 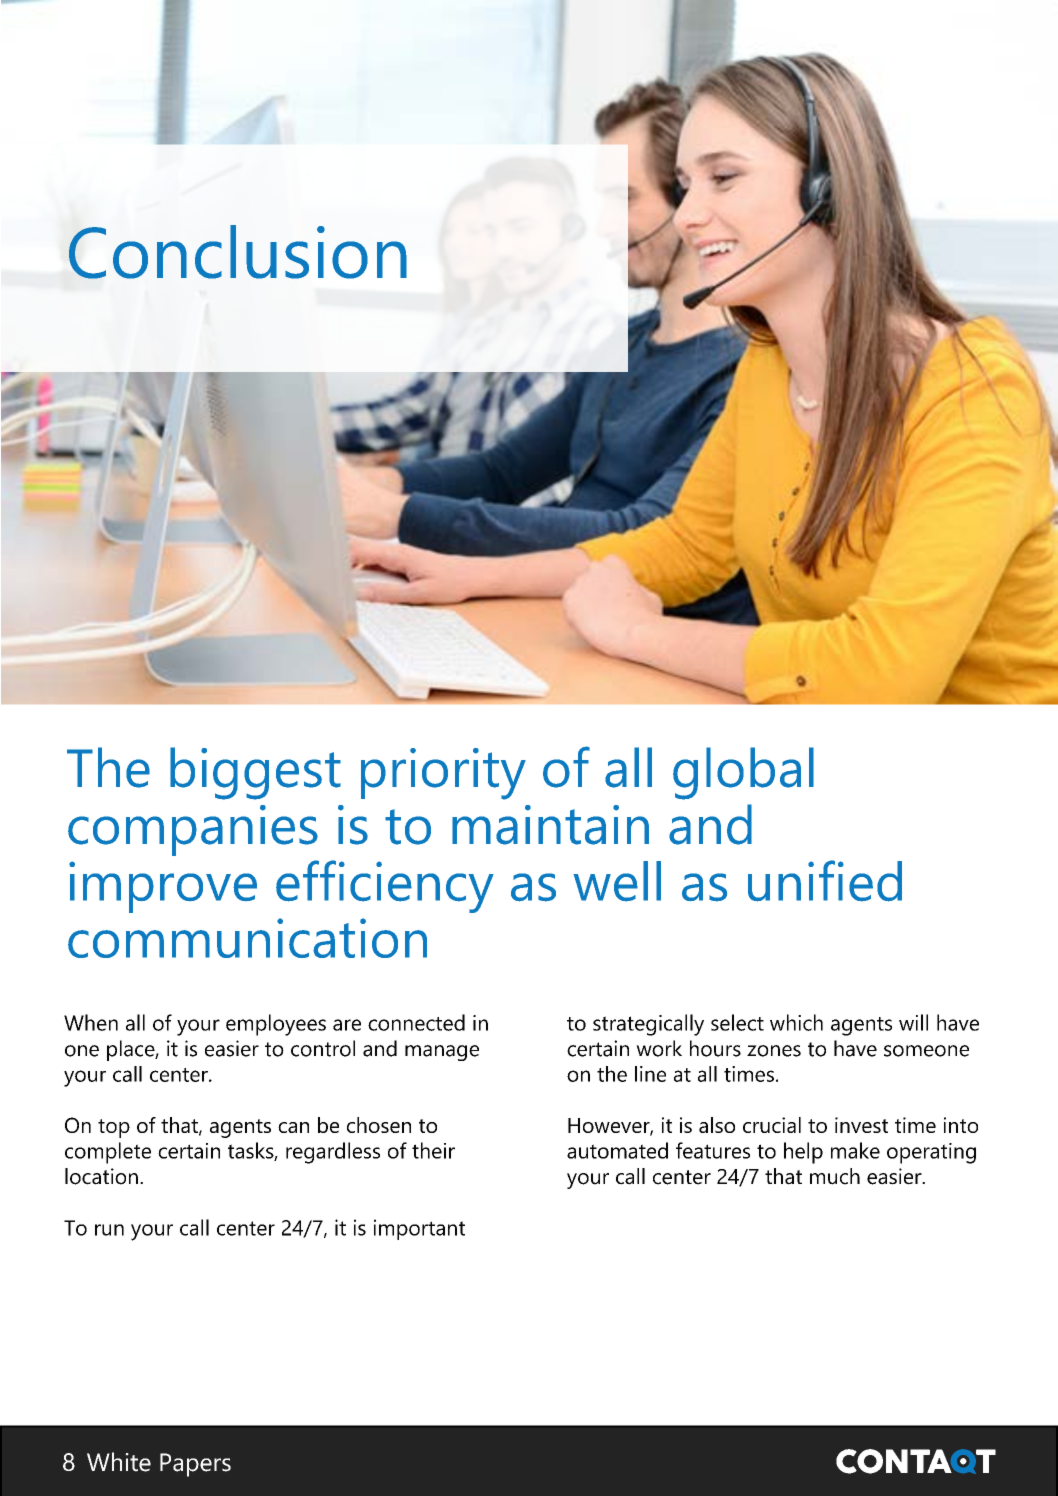 What do you see at coordinates (825, 881) in the screenshot?
I see `unified` at bounding box center [825, 881].
